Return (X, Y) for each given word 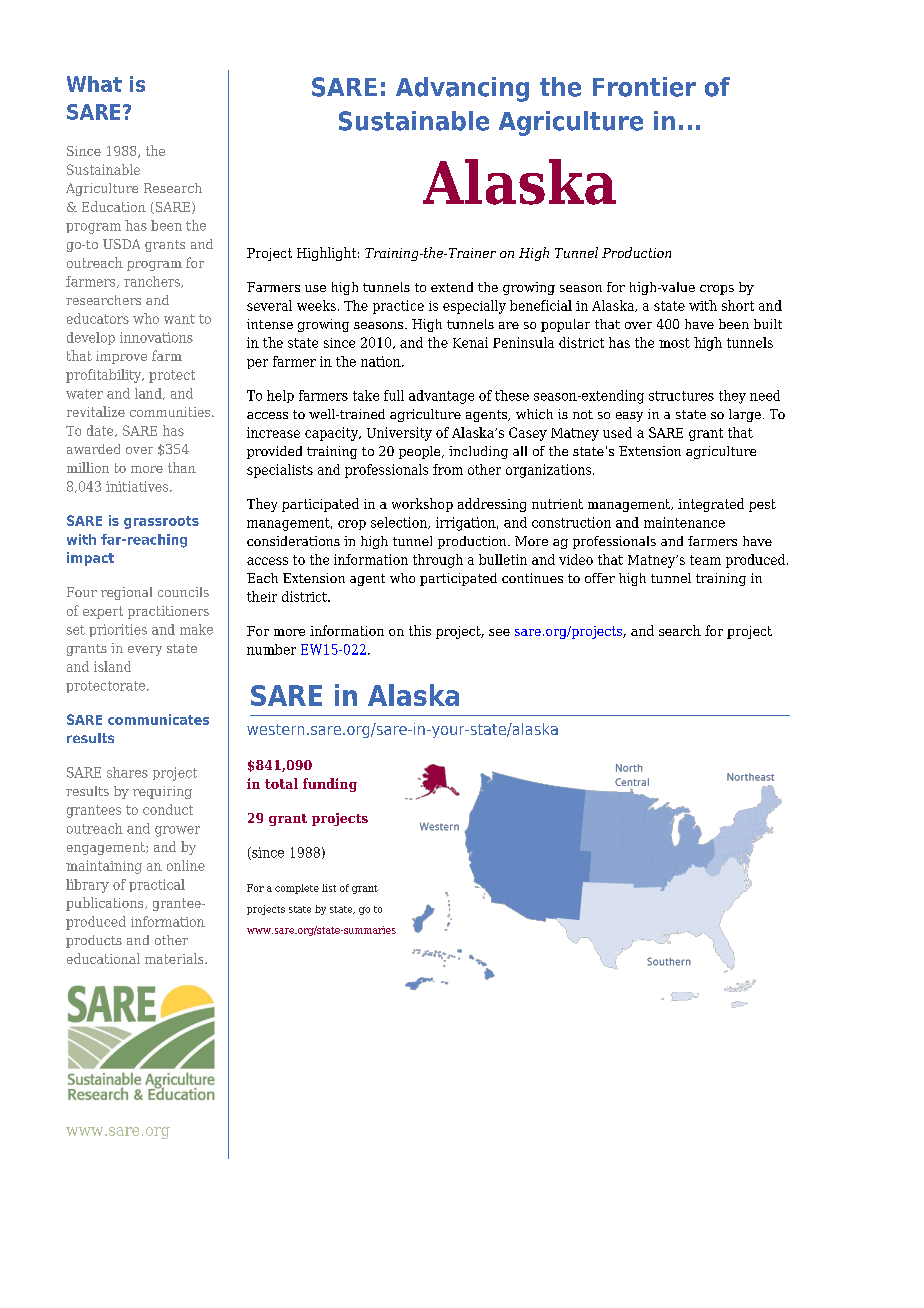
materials (175, 958)
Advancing (462, 89)
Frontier (644, 87)
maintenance (684, 522)
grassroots (161, 522)
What (94, 84)
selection (400, 523)
